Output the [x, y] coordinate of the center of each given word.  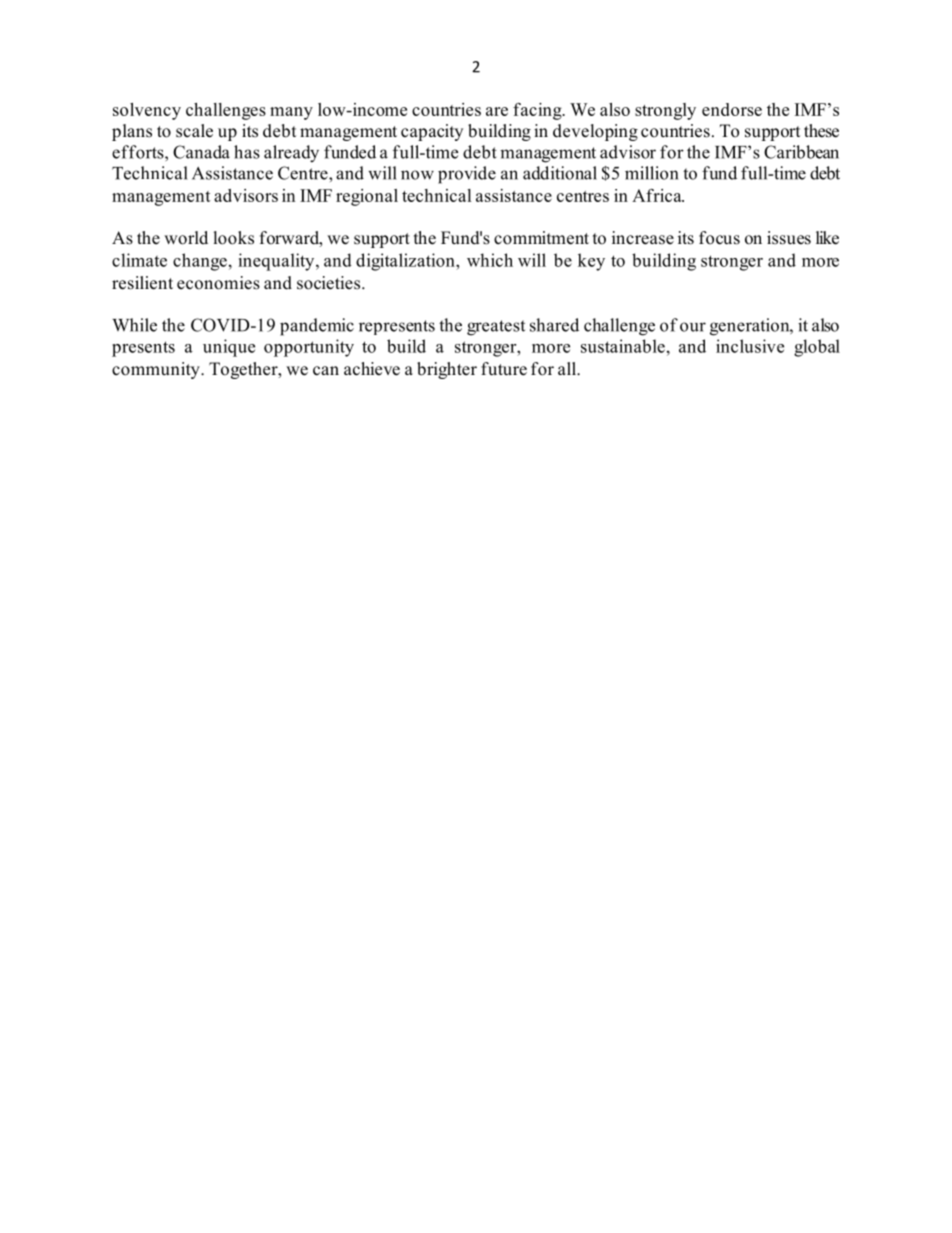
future [504, 369]
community [157, 370]
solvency [147, 111]
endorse [732, 109]
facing [538, 111]
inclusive [750, 346]
